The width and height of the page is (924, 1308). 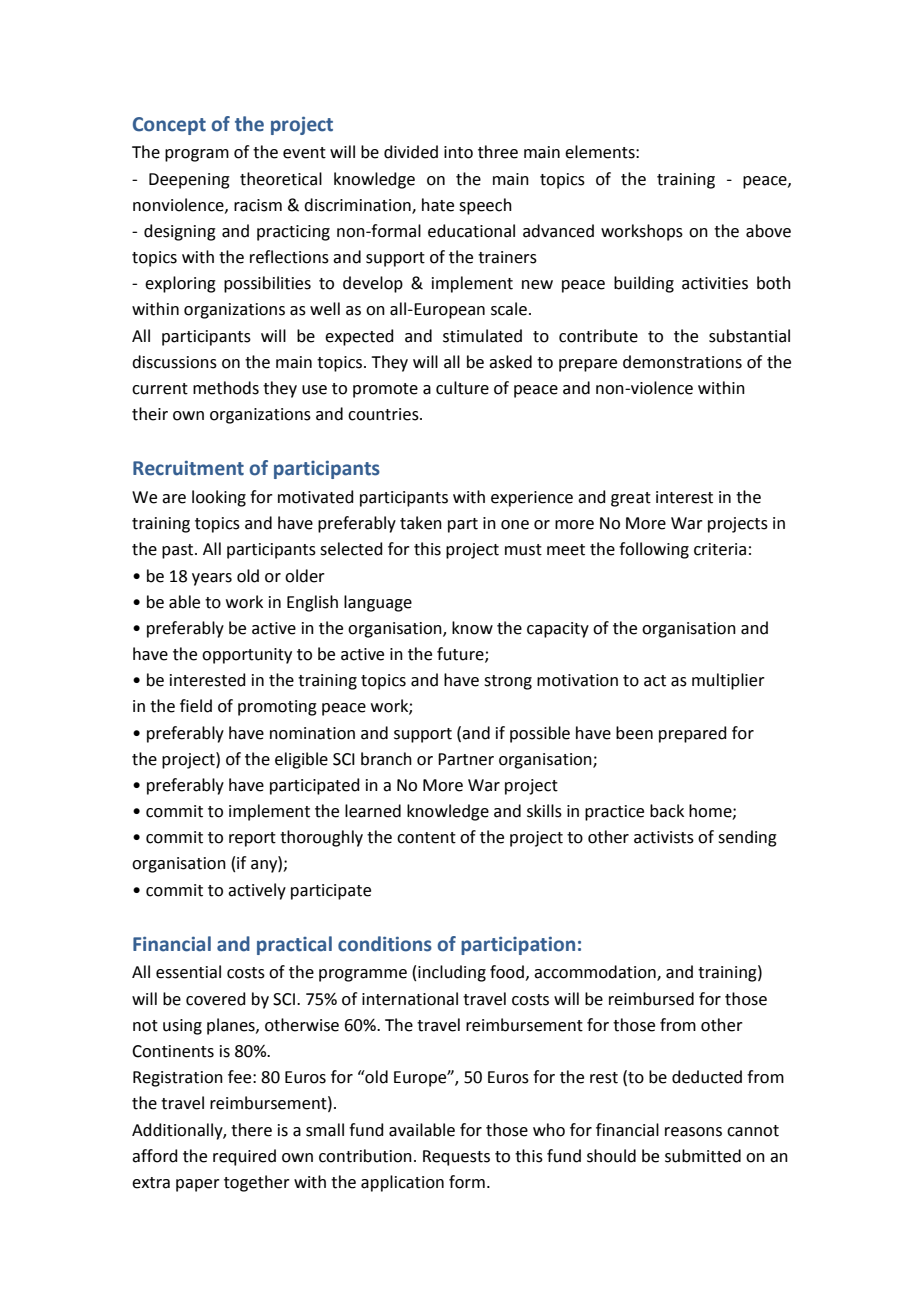 I want to click on required, so click(x=244, y=1157).
